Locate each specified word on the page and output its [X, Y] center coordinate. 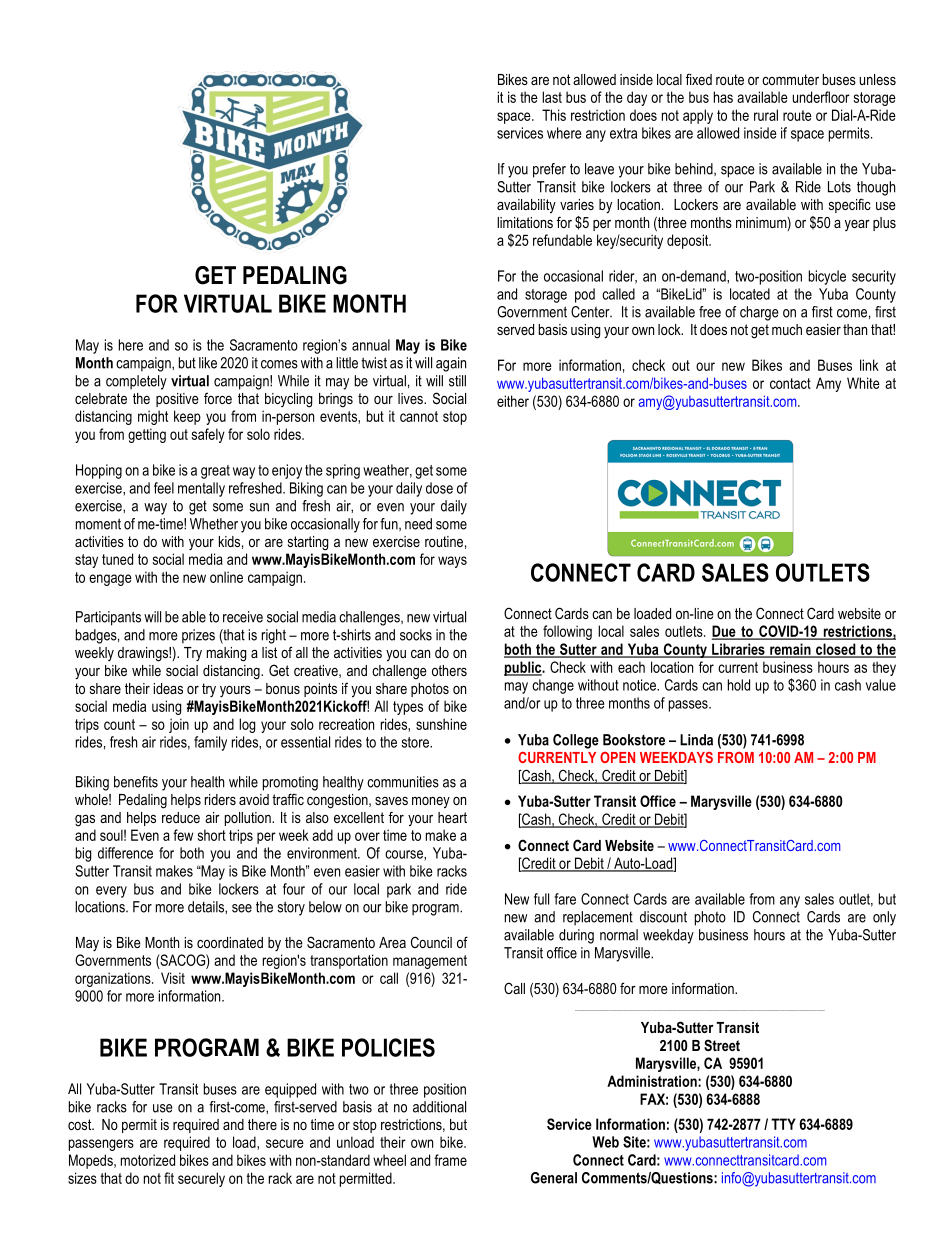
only [884, 918]
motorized [148, 1160]
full [541, 899]
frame [450, 1160]
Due [725, 632]
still [457, 381]
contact [790, 383]
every [111, 892]
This [554, 115]
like [208, 363]
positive [177, 400]
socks [416, 635]
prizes [198, 636]
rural [766, 115]
